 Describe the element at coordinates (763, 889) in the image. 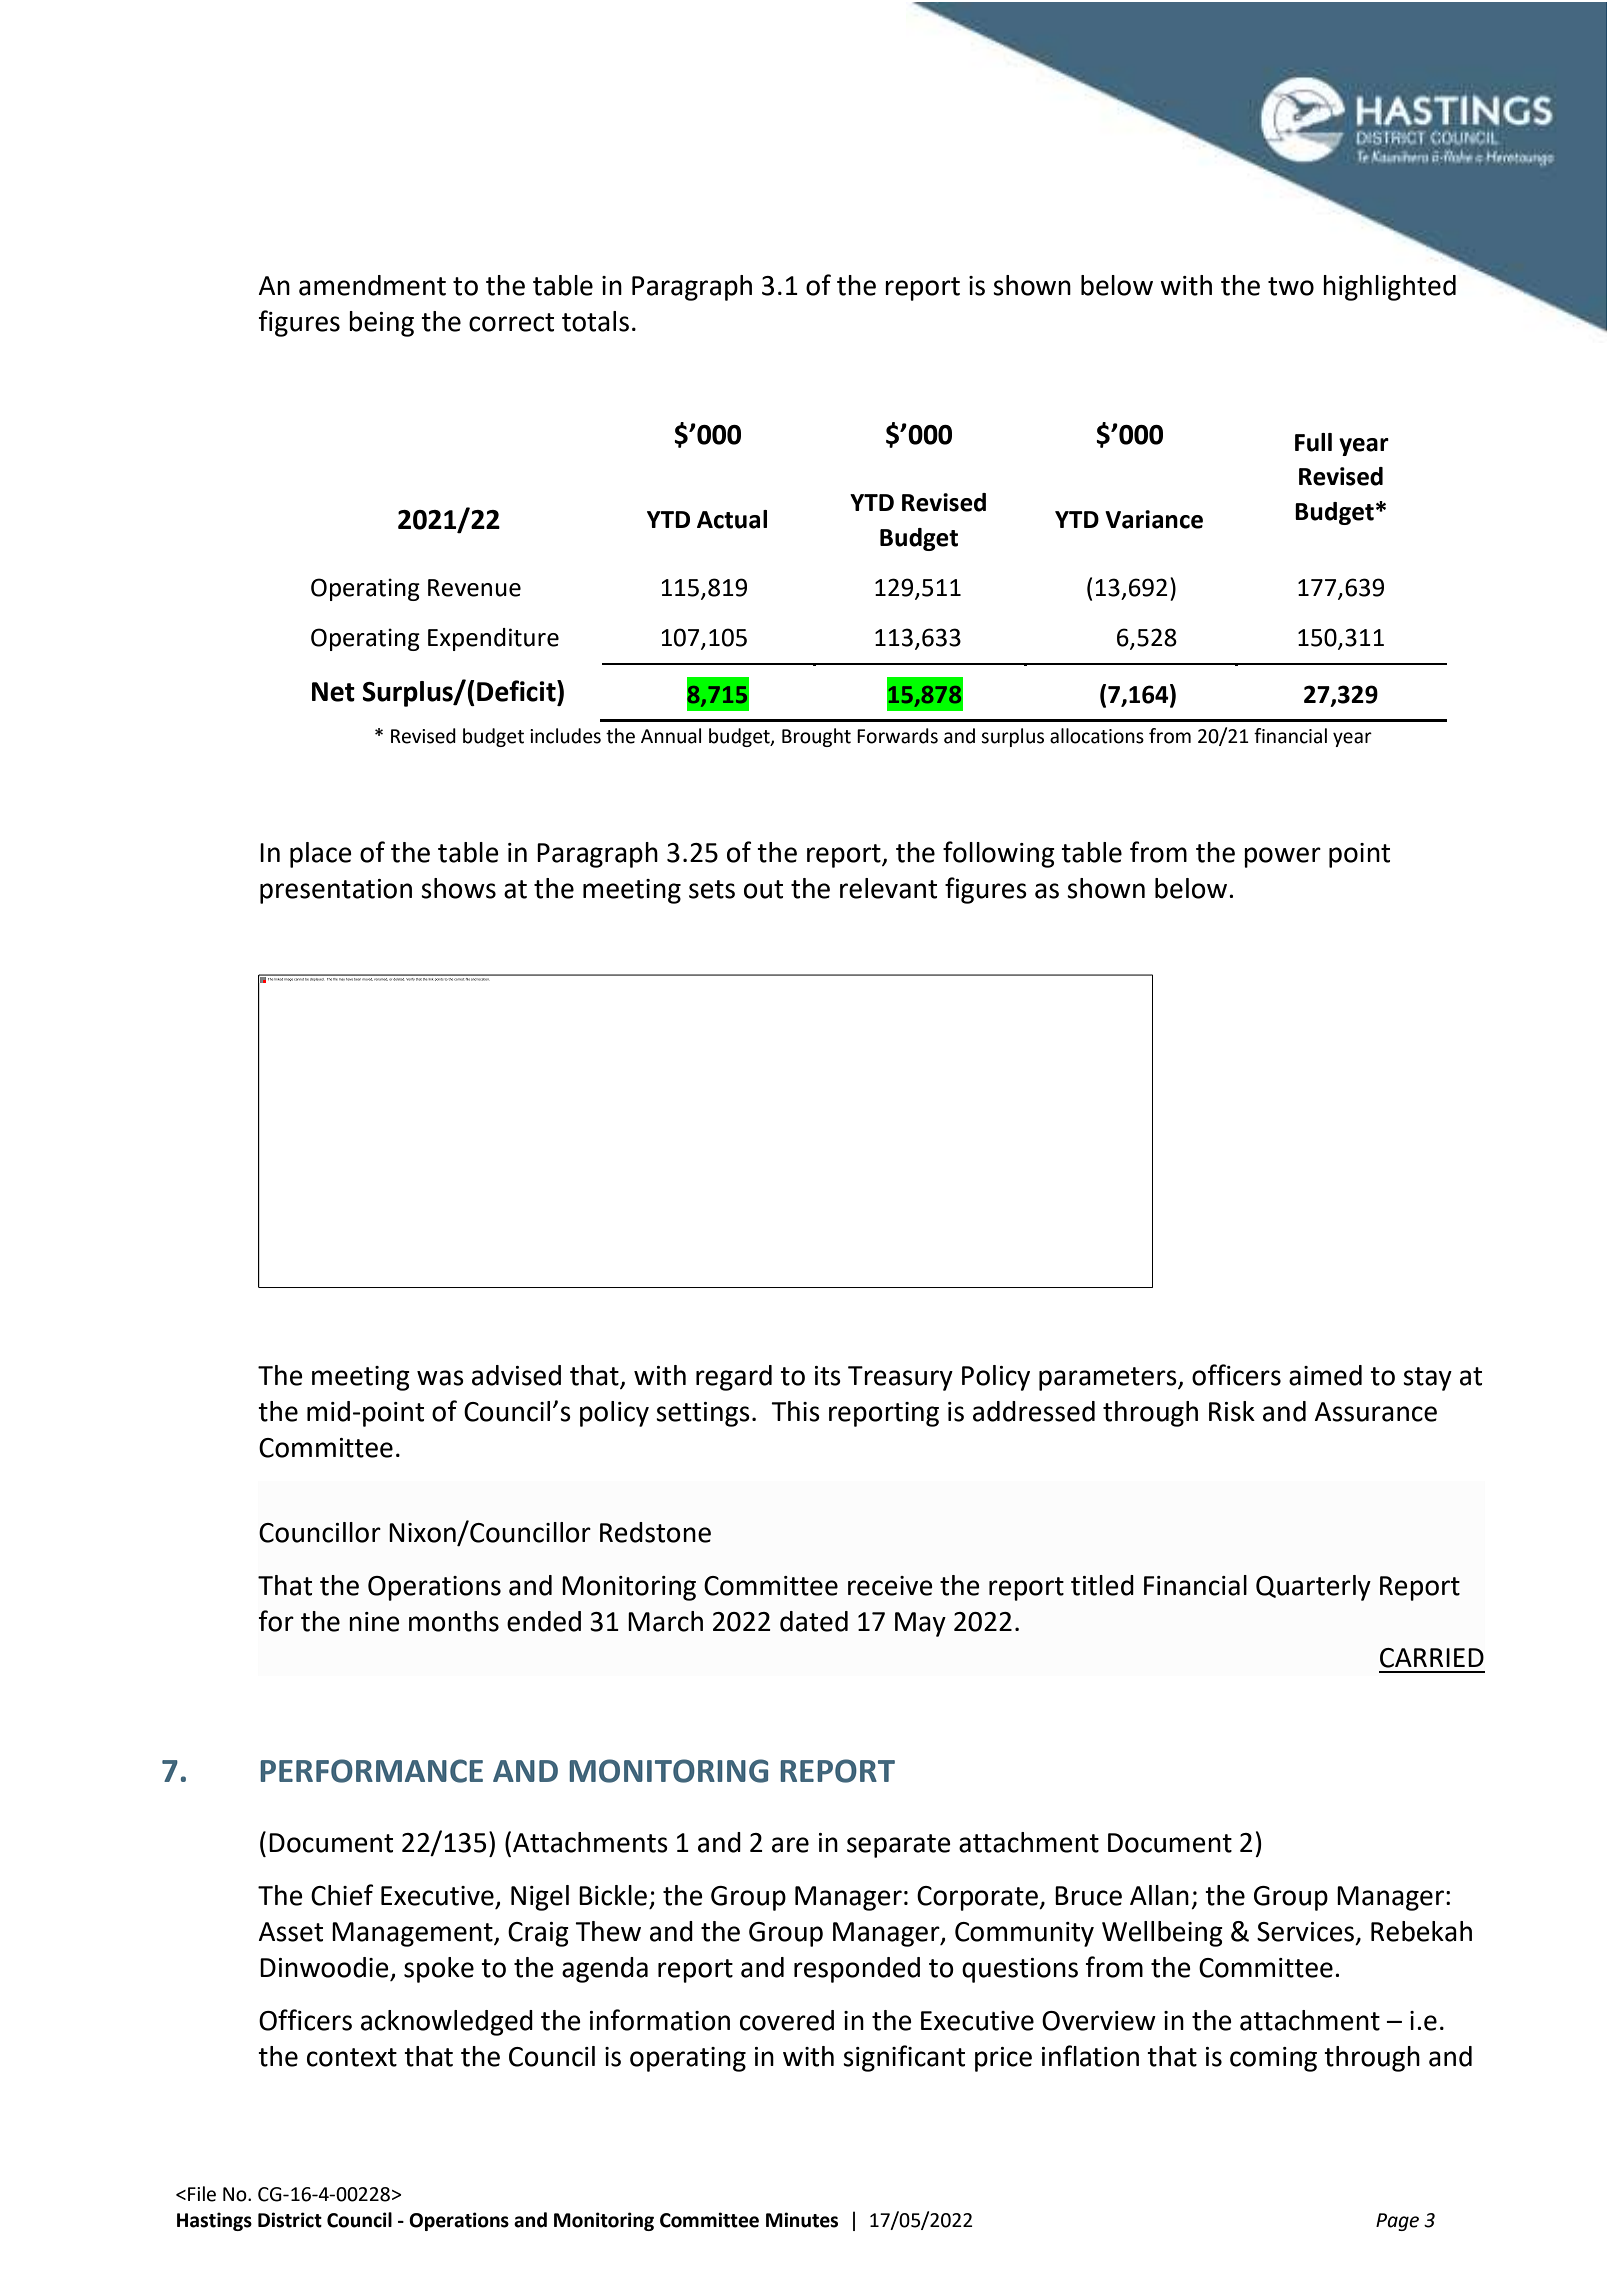

I see `out` at that location.
